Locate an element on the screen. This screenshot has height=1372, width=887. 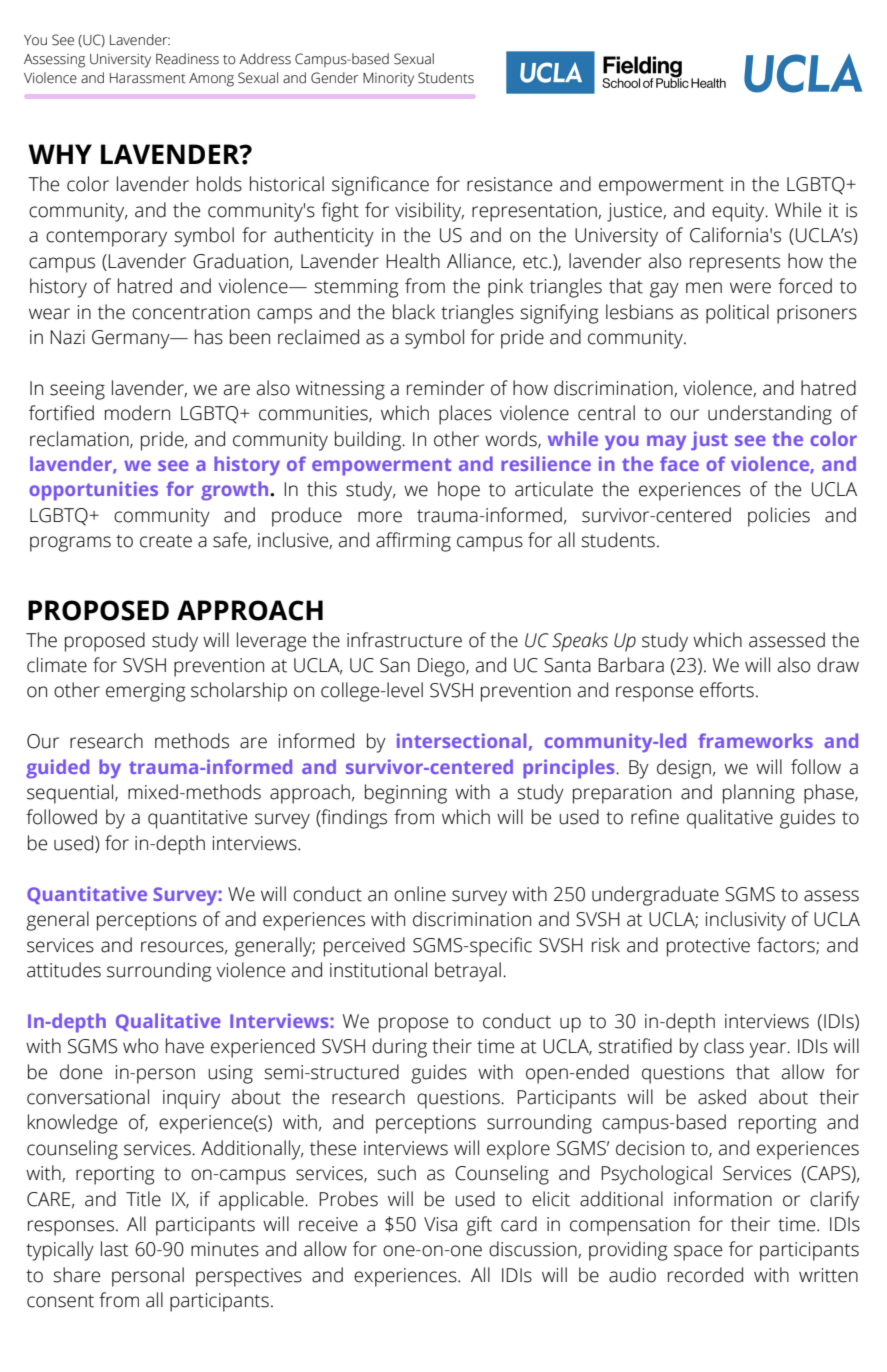
sequential is located at coordinates (71, 794).
